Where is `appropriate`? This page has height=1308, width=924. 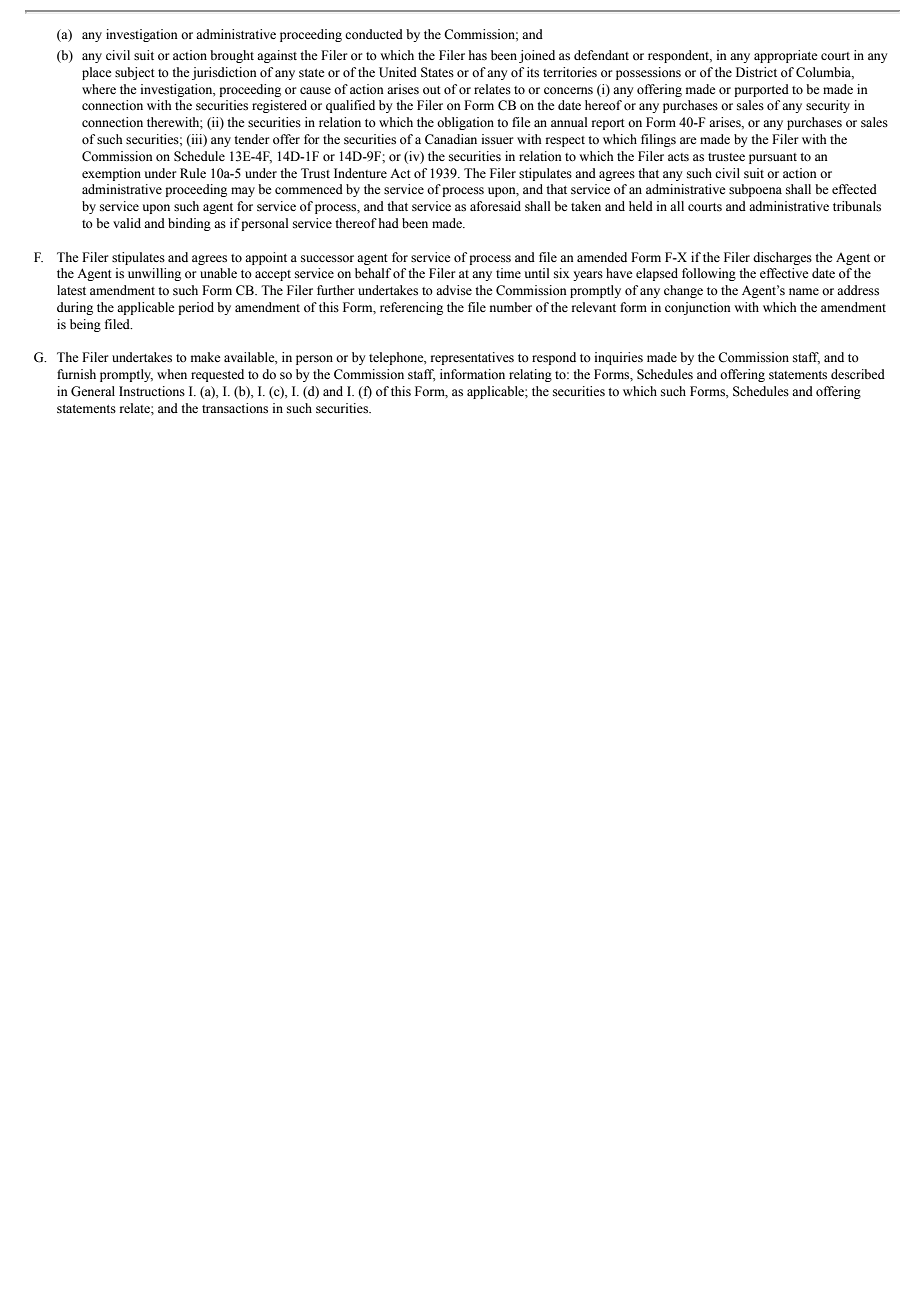
appropriate is located at coordinates (786, 56).
